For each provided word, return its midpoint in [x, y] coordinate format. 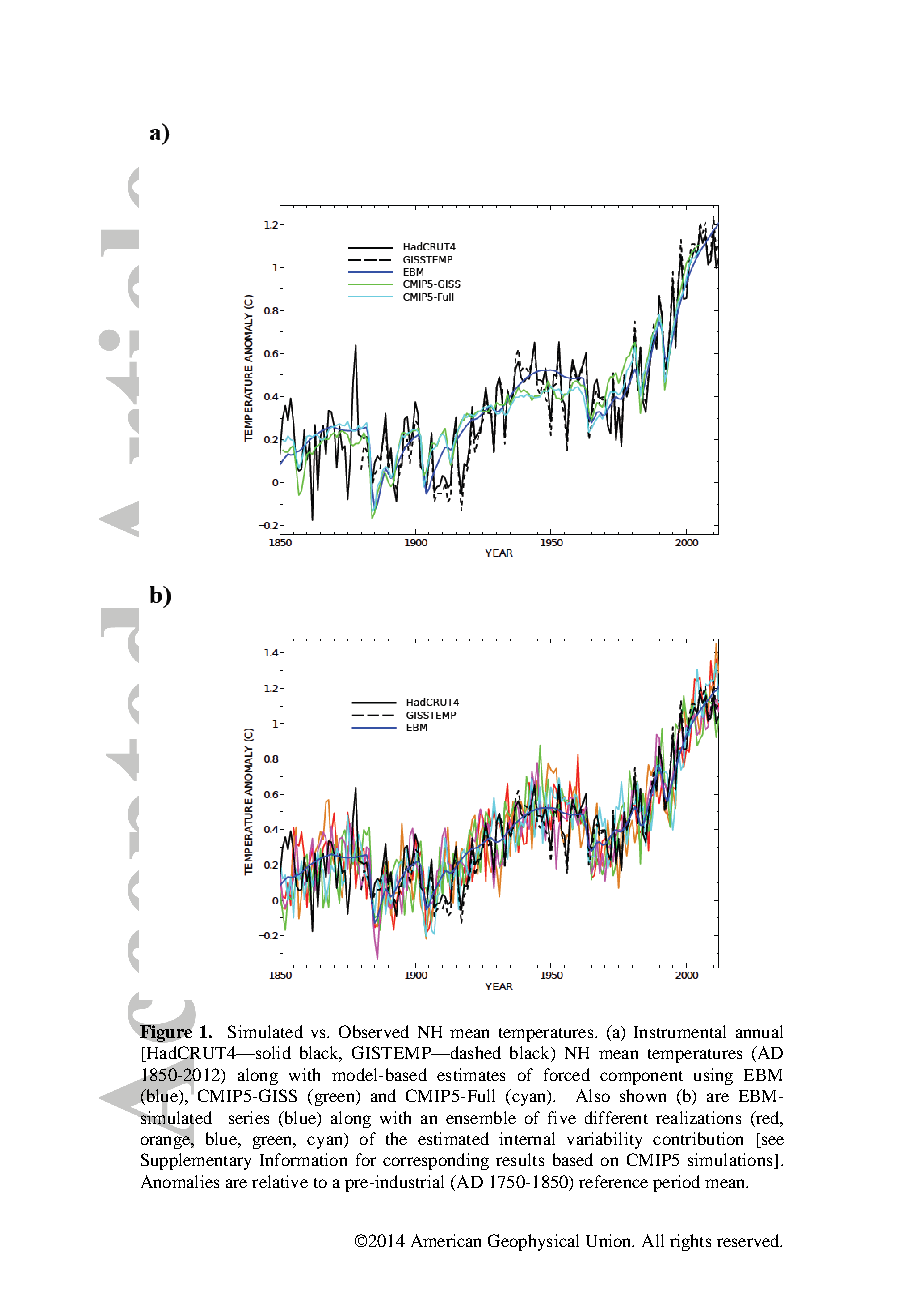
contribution [698, 1138]
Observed [374, 1031]
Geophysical [533, 1242]
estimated [453, 1138]
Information [303, 1159]
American [446, 1240]
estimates [471, 1074]
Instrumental [680, 1031]
